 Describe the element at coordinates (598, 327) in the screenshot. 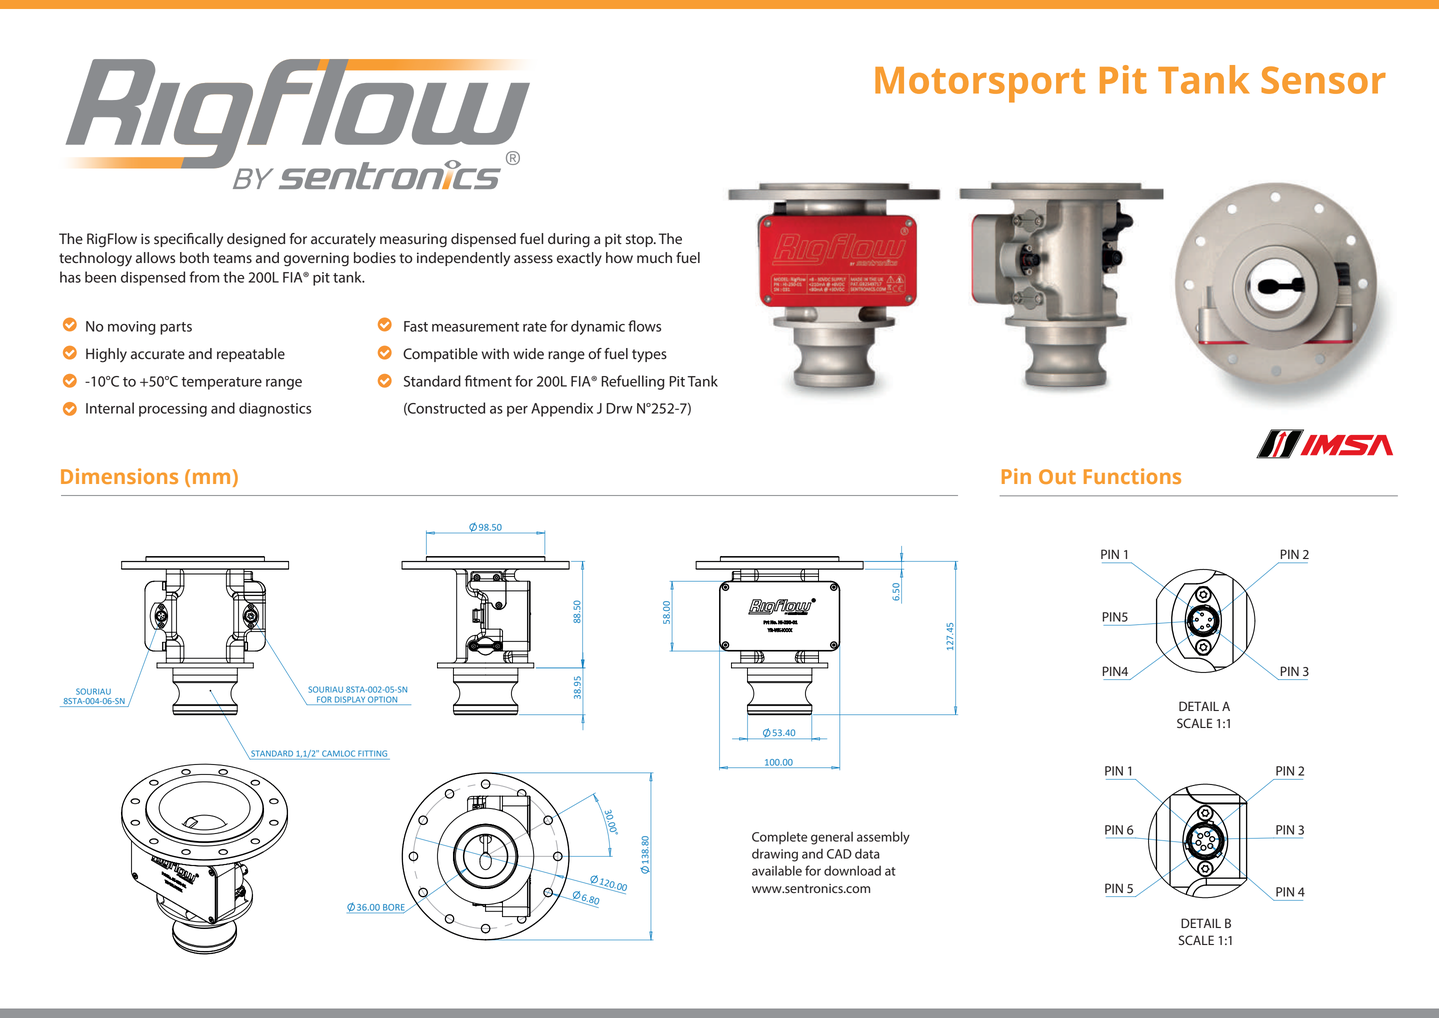

I see `dynamic` at that location.
